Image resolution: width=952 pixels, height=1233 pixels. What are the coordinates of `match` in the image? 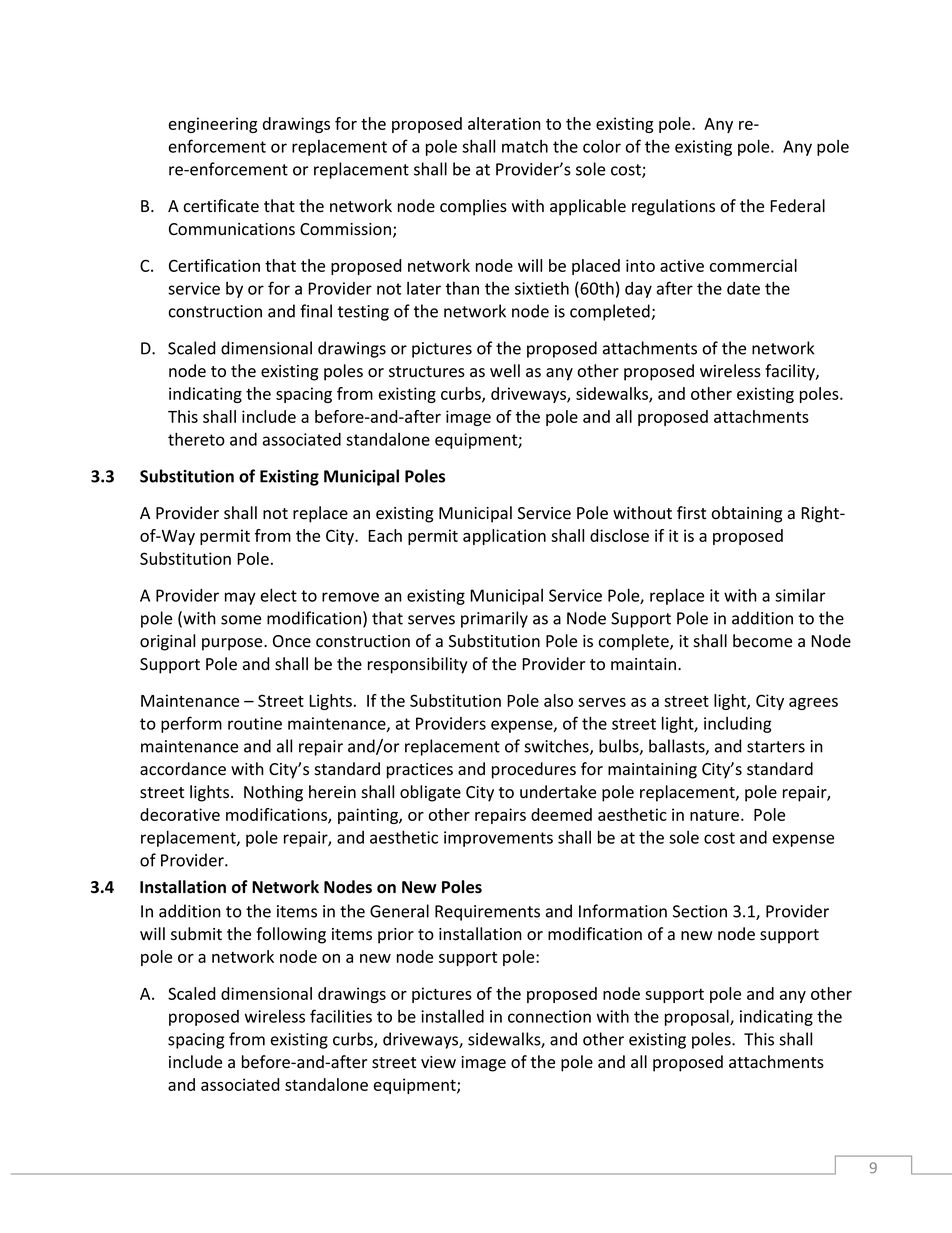 It's located at (525, 146).
